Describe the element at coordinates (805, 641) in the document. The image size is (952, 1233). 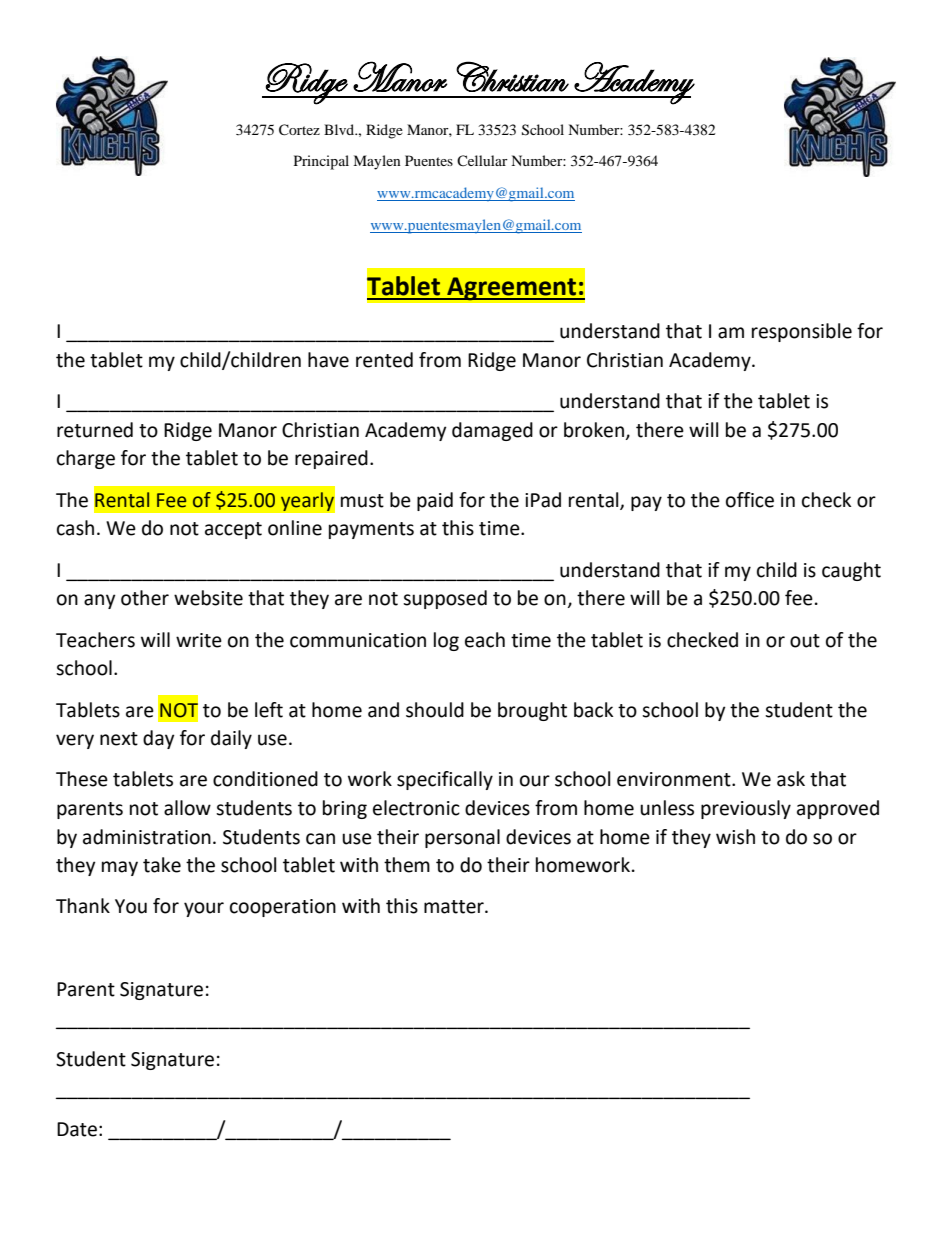
I see `out` at that location.
